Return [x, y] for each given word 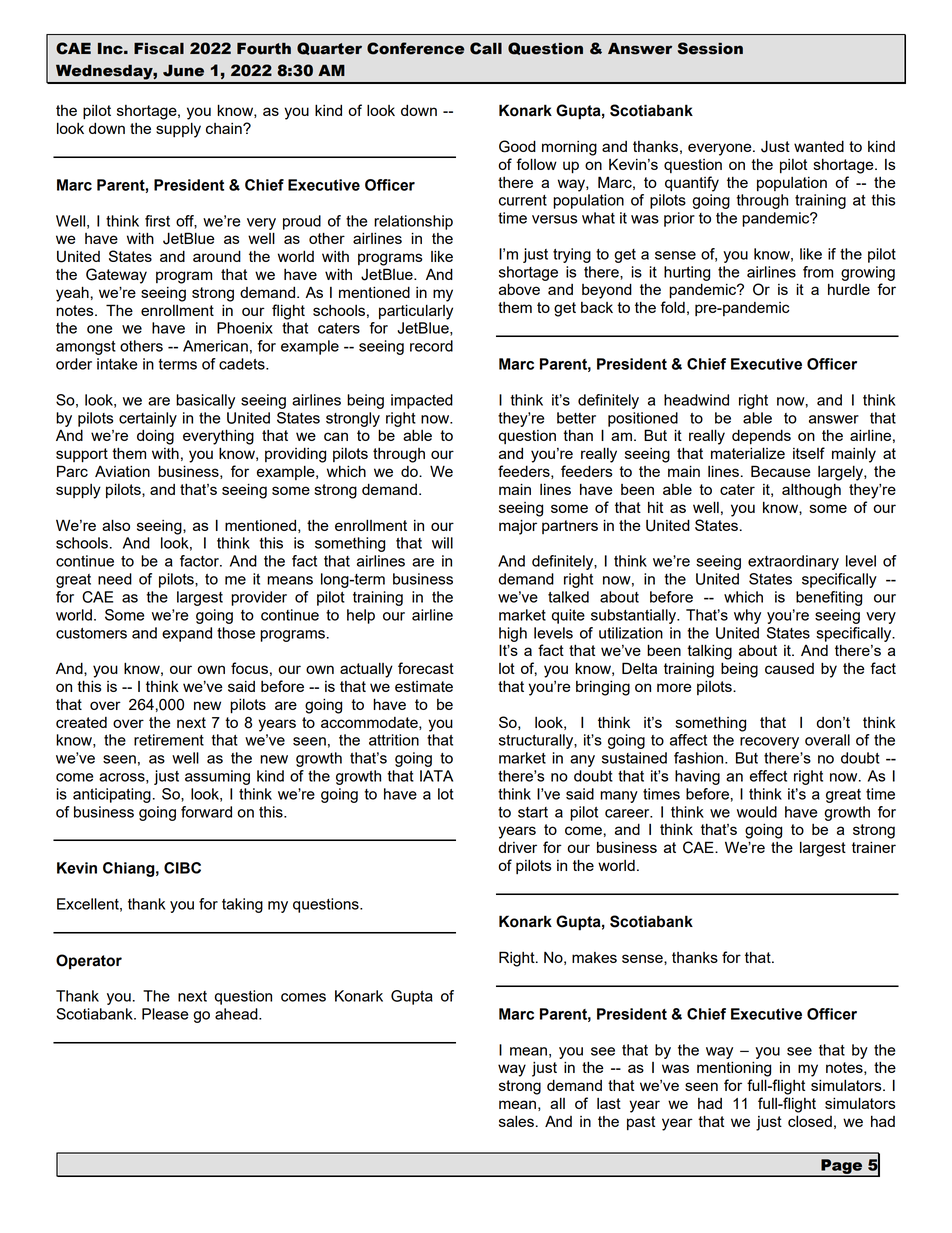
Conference [415, 48]
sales [516, 1121]
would [757, 812]
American [215, 346]
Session [710, 48]
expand [187, 634]
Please [165, 1014]
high [513, 634]
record [431, 346]
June [183, 71]
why [747, 616]
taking [242, 905]
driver [518, 847]
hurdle [849, 289]
